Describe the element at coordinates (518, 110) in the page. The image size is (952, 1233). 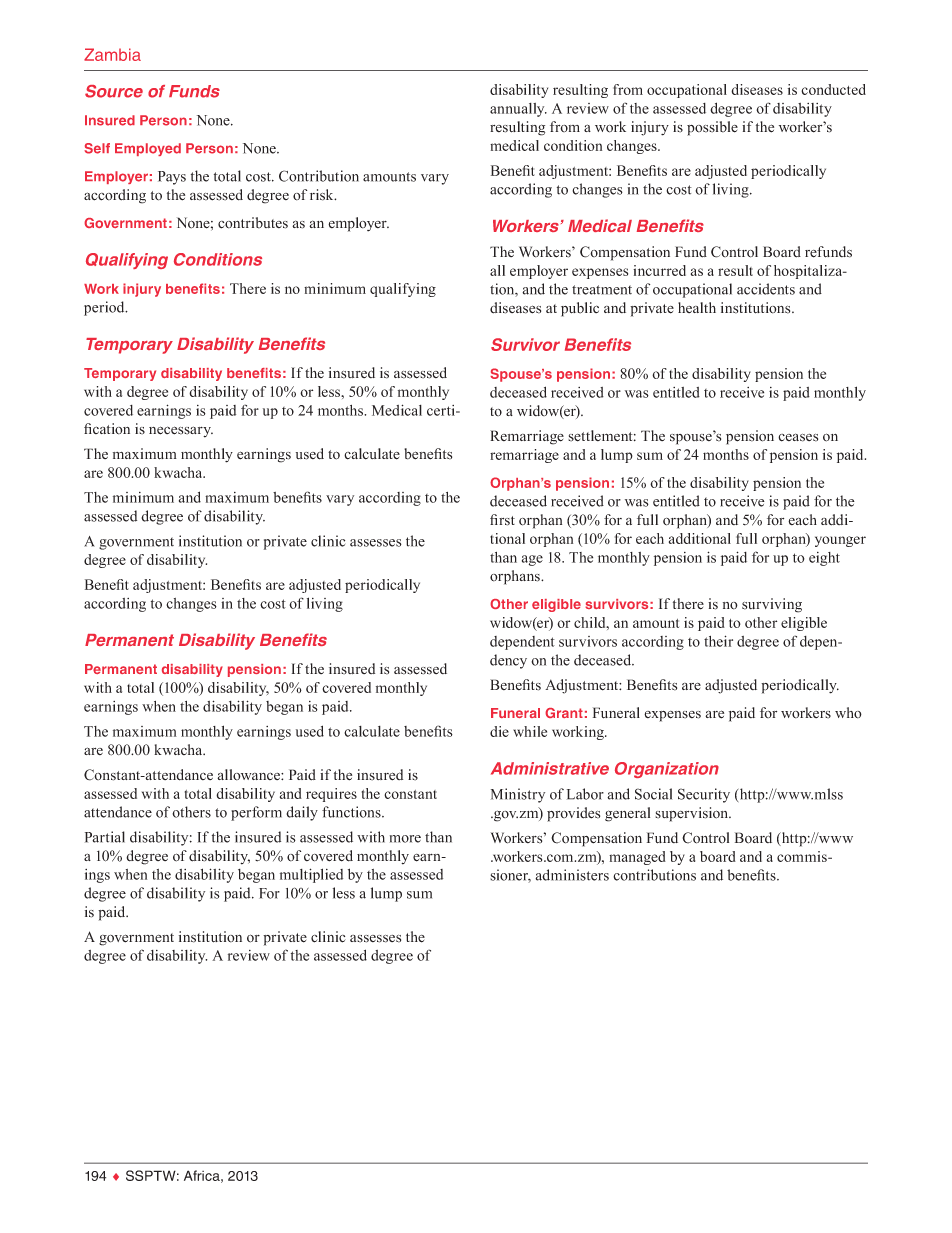
I see `annually` at that location.
